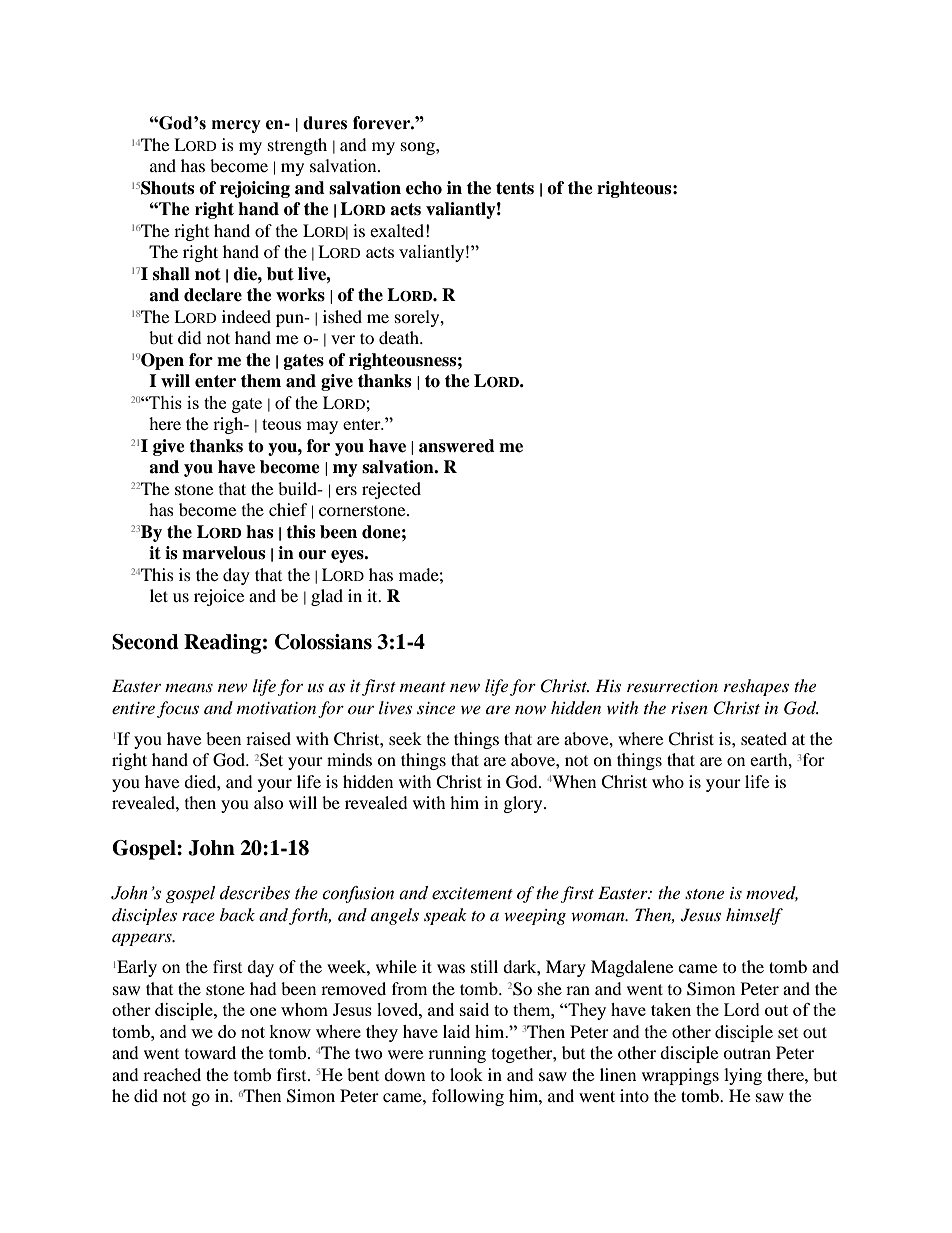 The height and width of the image is (1233, 952). What do you see at coordinates (210, 1052) in the image?
I see `toward` at bounding box center [210, 1052].
